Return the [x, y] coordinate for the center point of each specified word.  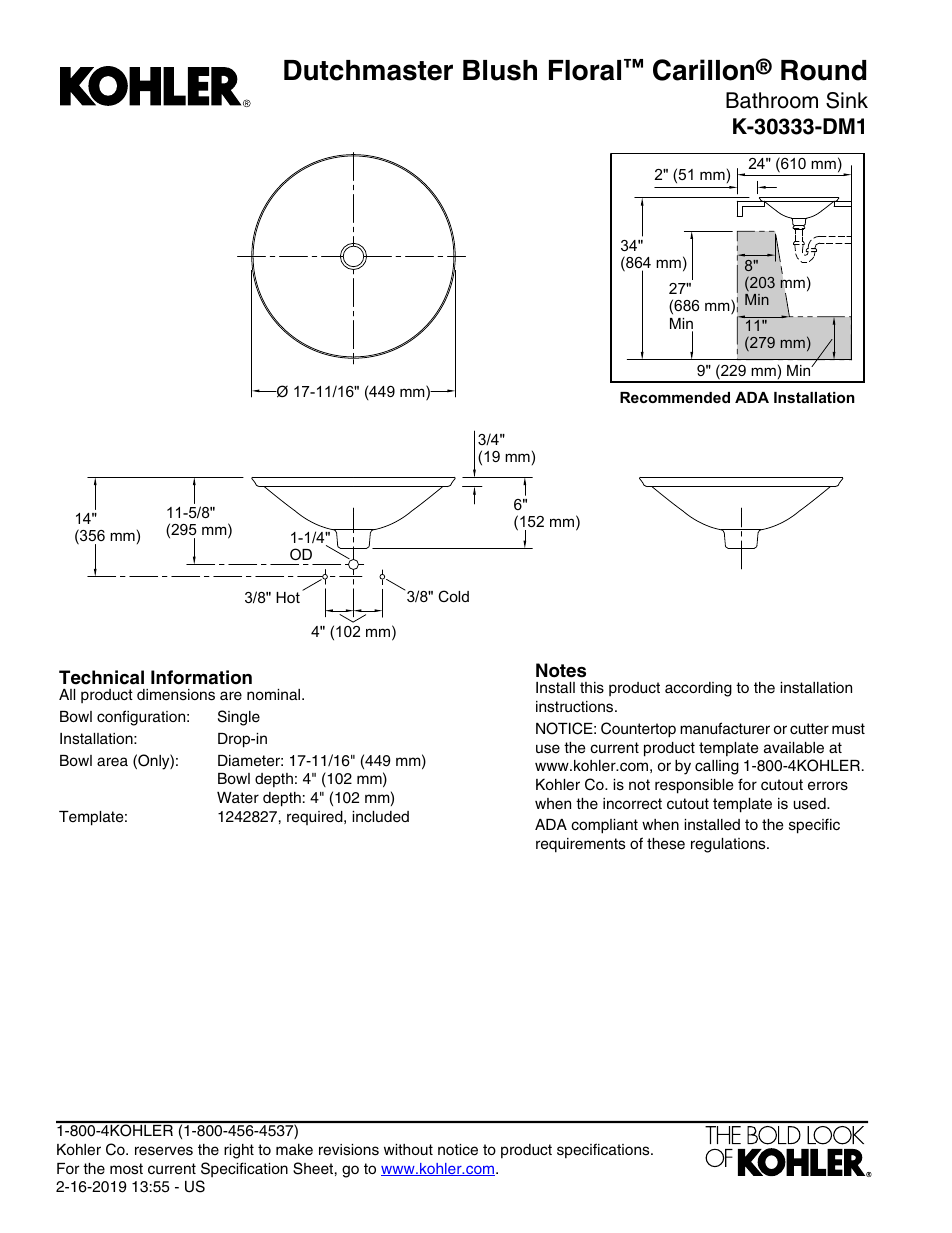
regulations [729, 845]
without [408, 1149]
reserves [164, 1151]
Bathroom [772, 100]
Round [823, 70]
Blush [500, 70]
